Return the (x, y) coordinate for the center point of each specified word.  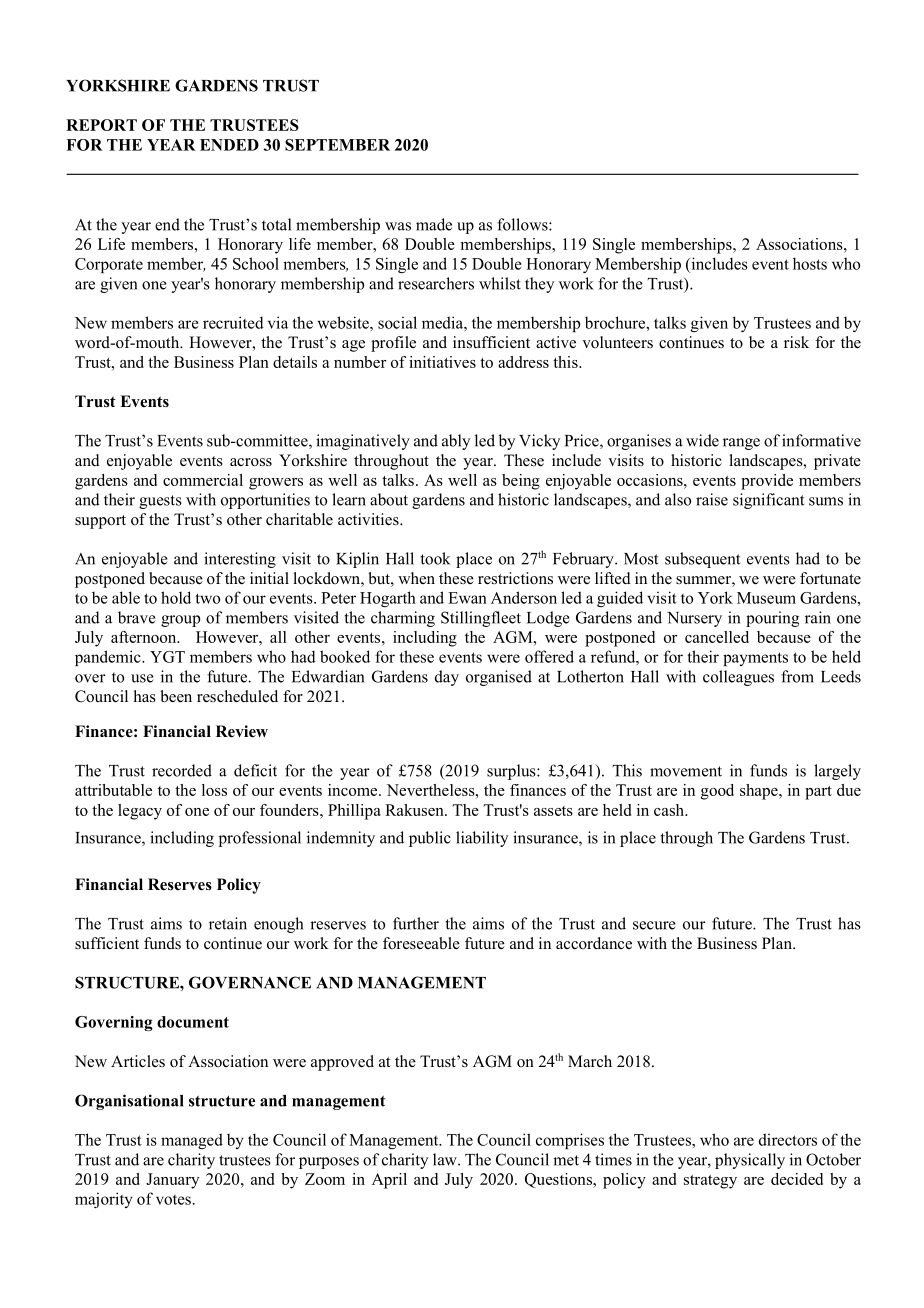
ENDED (229, 145)
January (172, 1181)
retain (228, 923)
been (176, 696)
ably (456, 442)
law (446, 1159)
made (434, 224)
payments (755, 659)
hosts (810, 263)
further (416, 923)
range (741, 444)
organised (499, 678)
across (251, 462)
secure (654, 925)
